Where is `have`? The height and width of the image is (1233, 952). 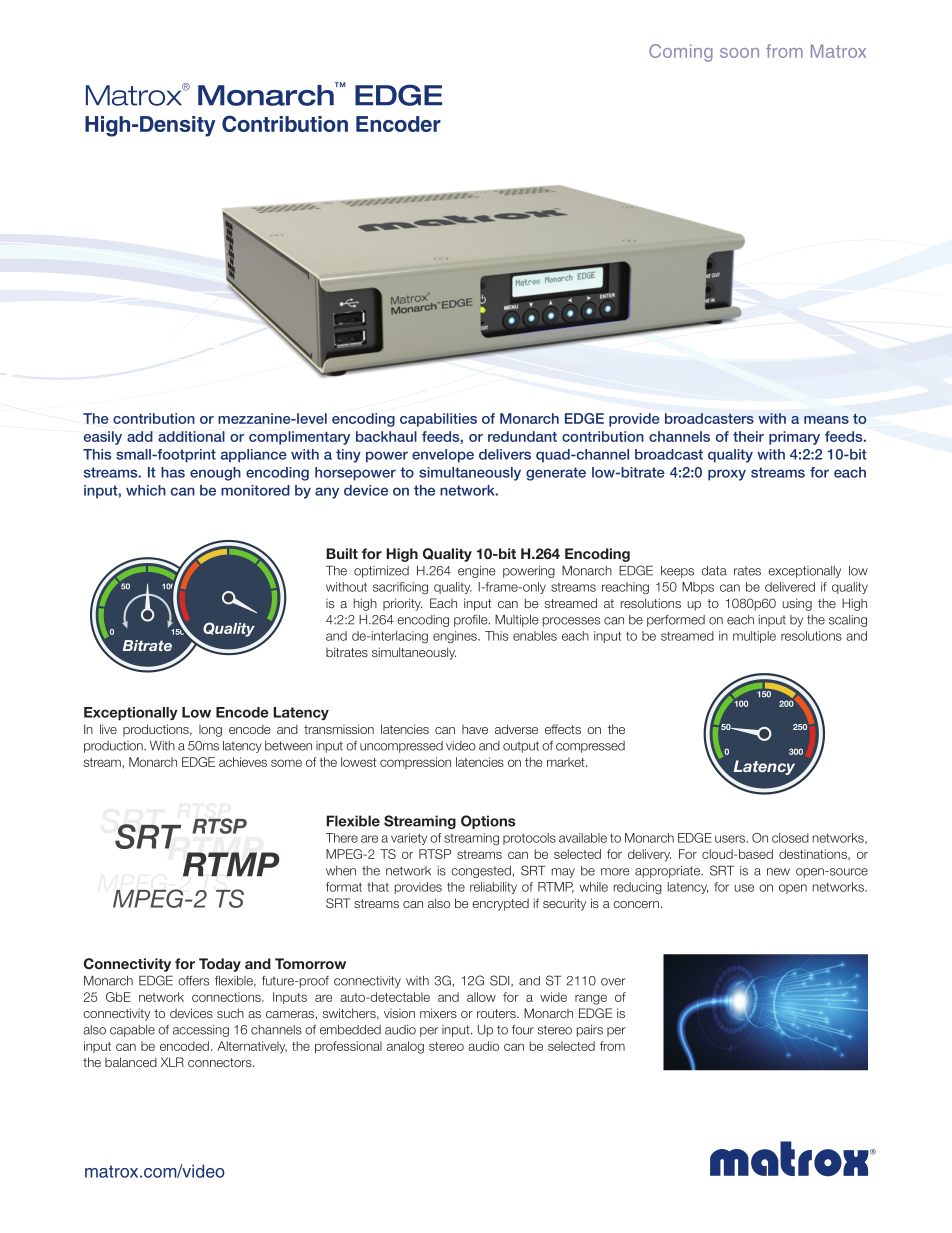
have is located at coordinates (475, 729).
